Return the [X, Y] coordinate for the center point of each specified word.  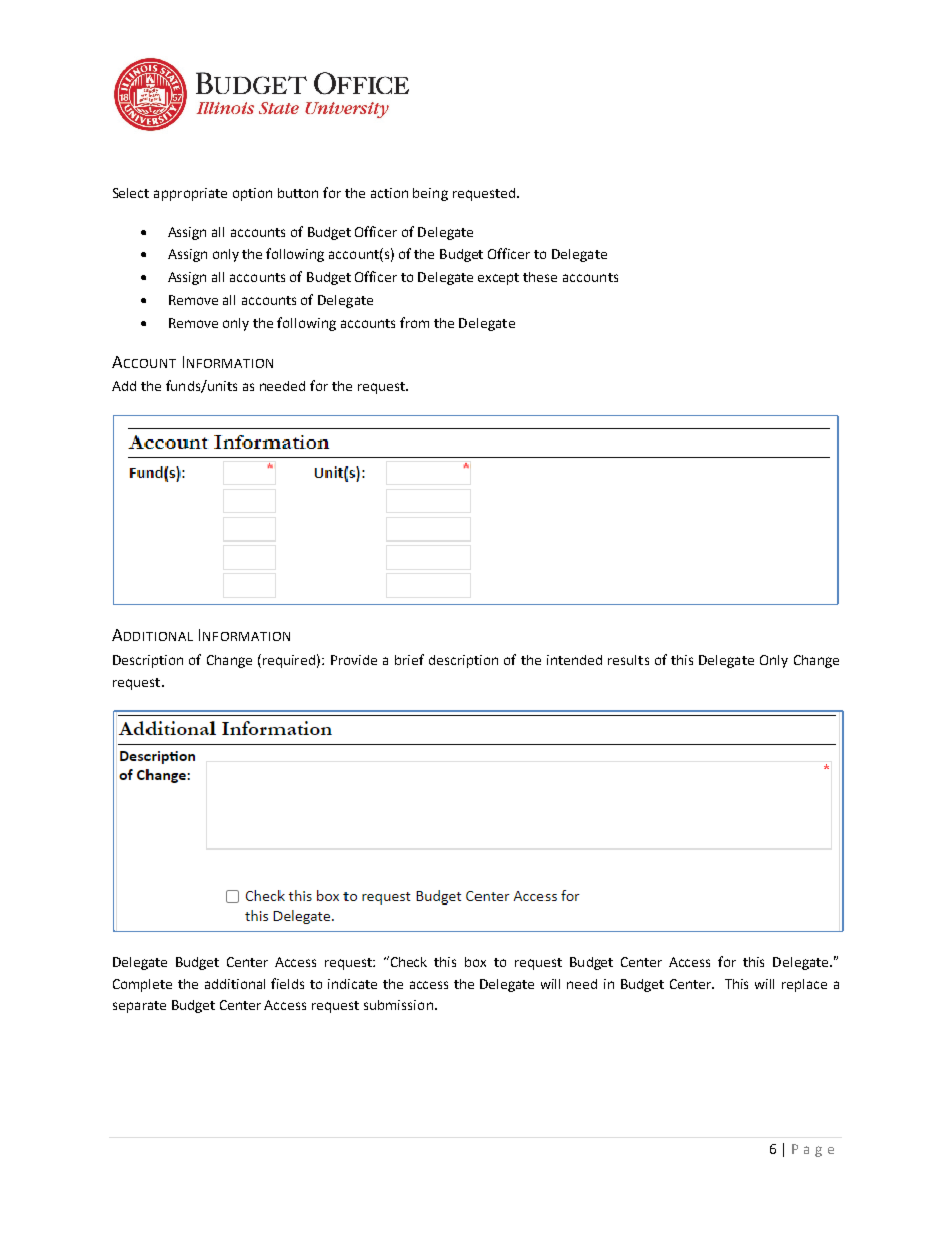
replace [804, 985]
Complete [142, 985]
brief [409, 659]
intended [574, 660]
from [414, 322]
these [540, 277]
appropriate [190, 194]
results [628, 660]
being [430, 194]
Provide [354, 660]
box [475, 962]
